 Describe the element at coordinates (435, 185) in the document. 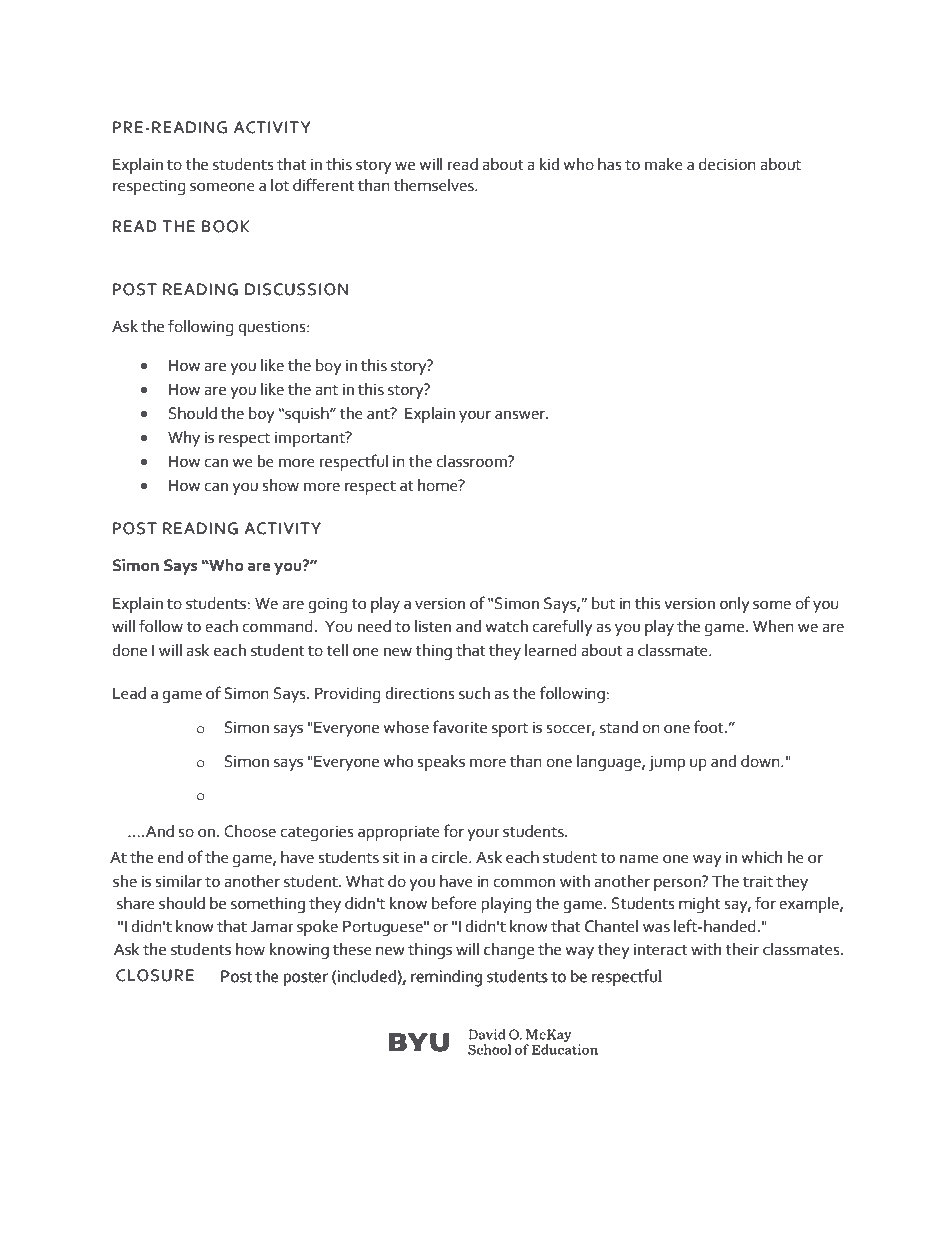

I see `themselves` at that location.
